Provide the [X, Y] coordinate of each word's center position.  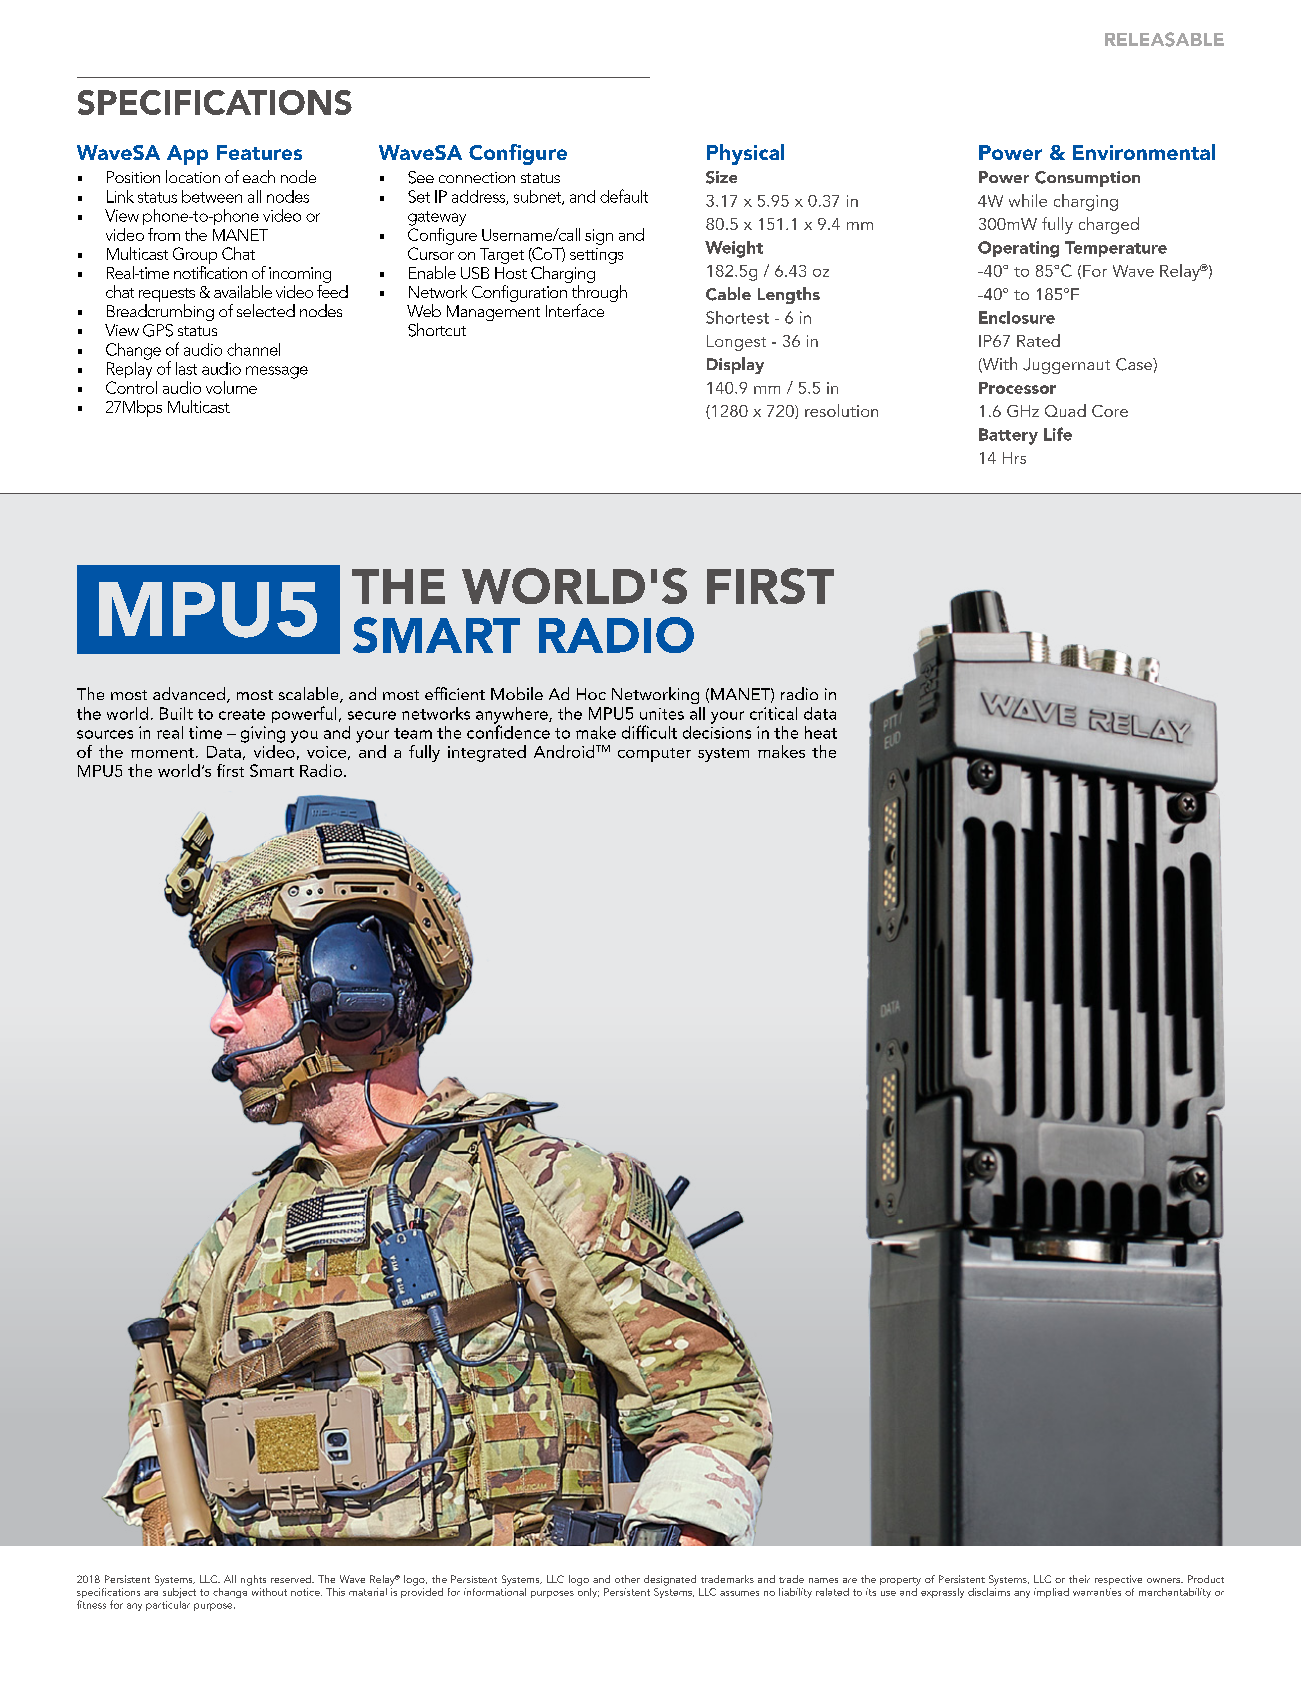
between [212, 196]
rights [253, 1580]
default [624, 196]
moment [162, 753]
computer [654, 755]
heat [821, 732]
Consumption [1087, 179]
